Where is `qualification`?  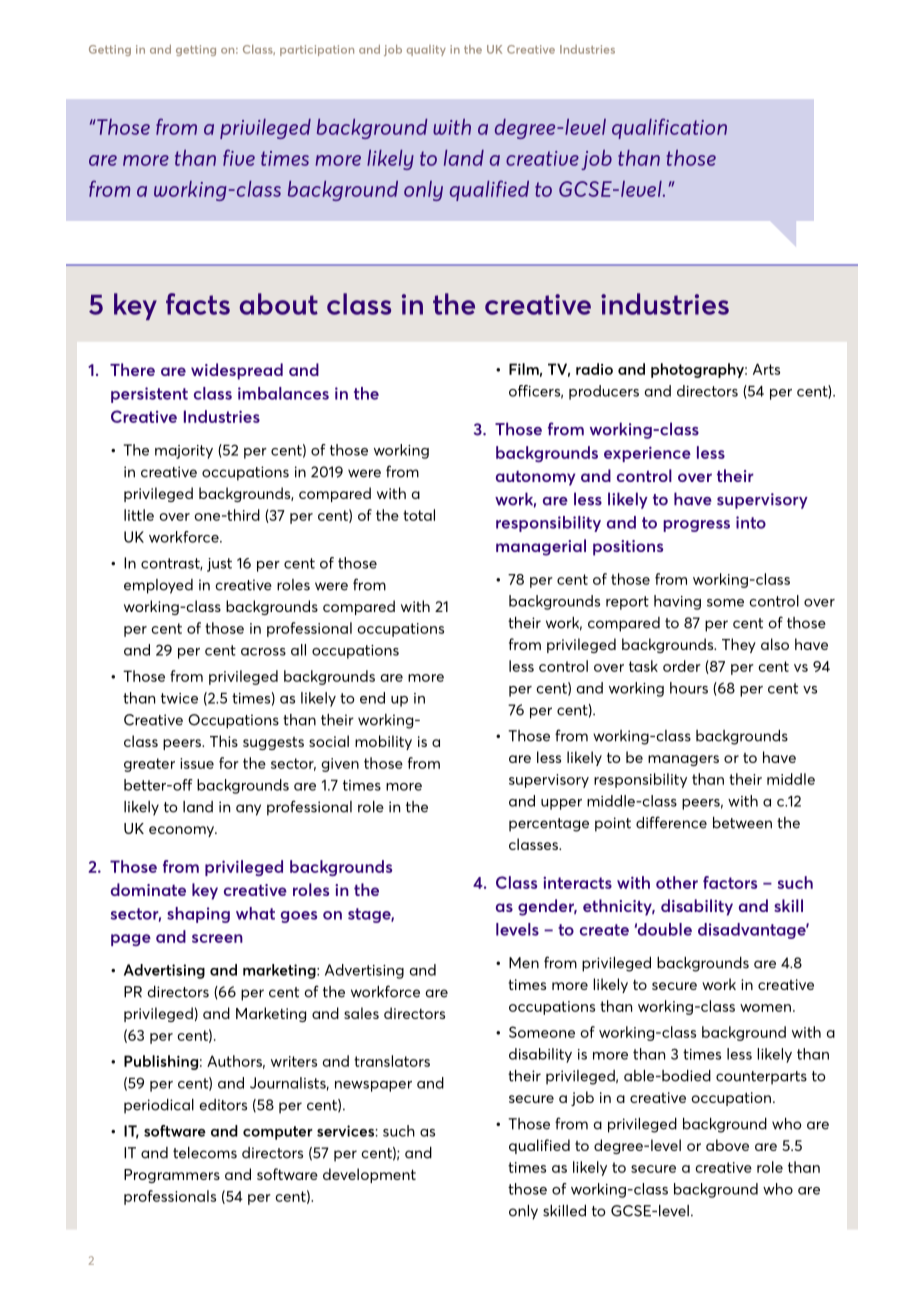 qualification is located at coordinates (669, 128).
